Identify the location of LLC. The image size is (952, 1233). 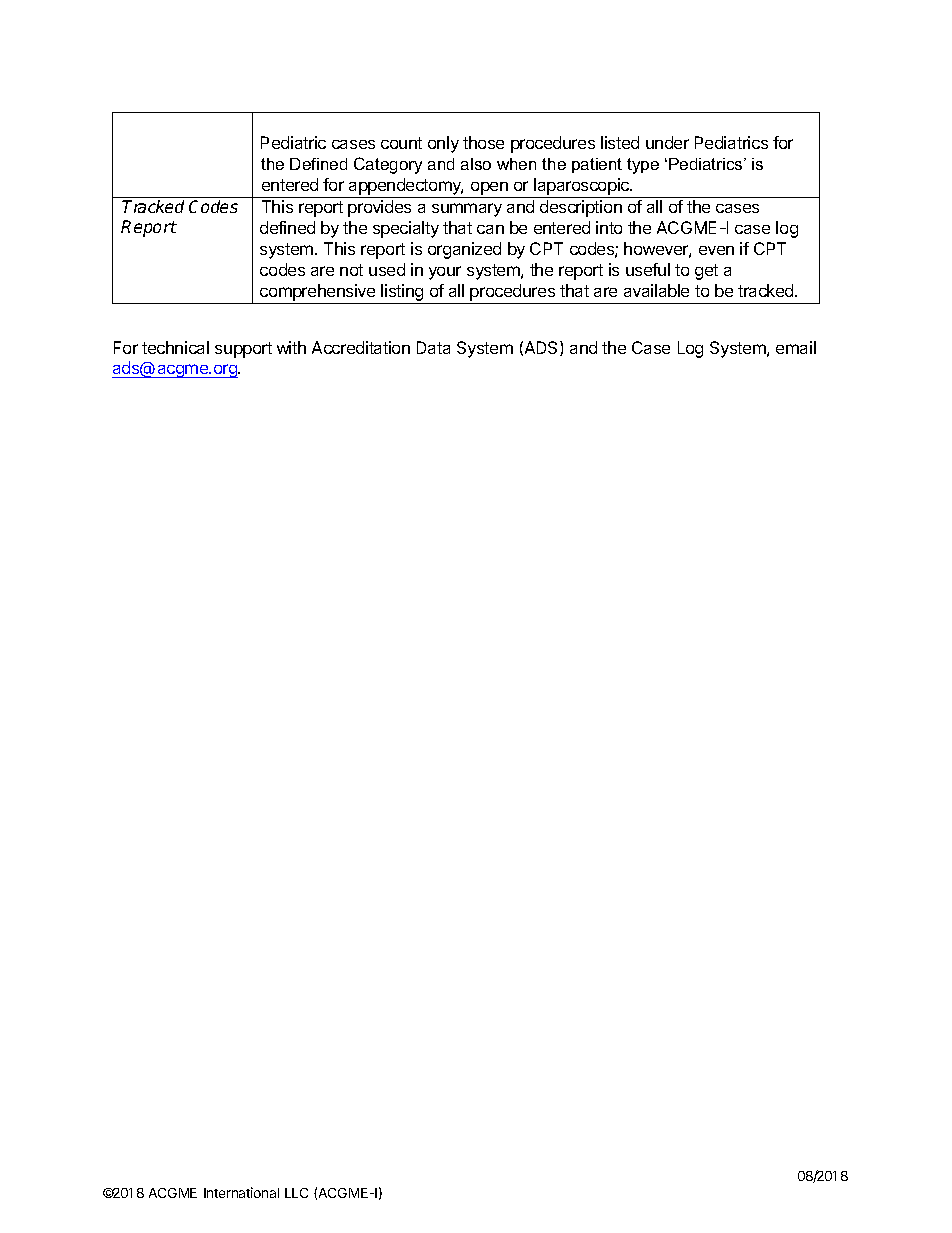
(296, 1193).
